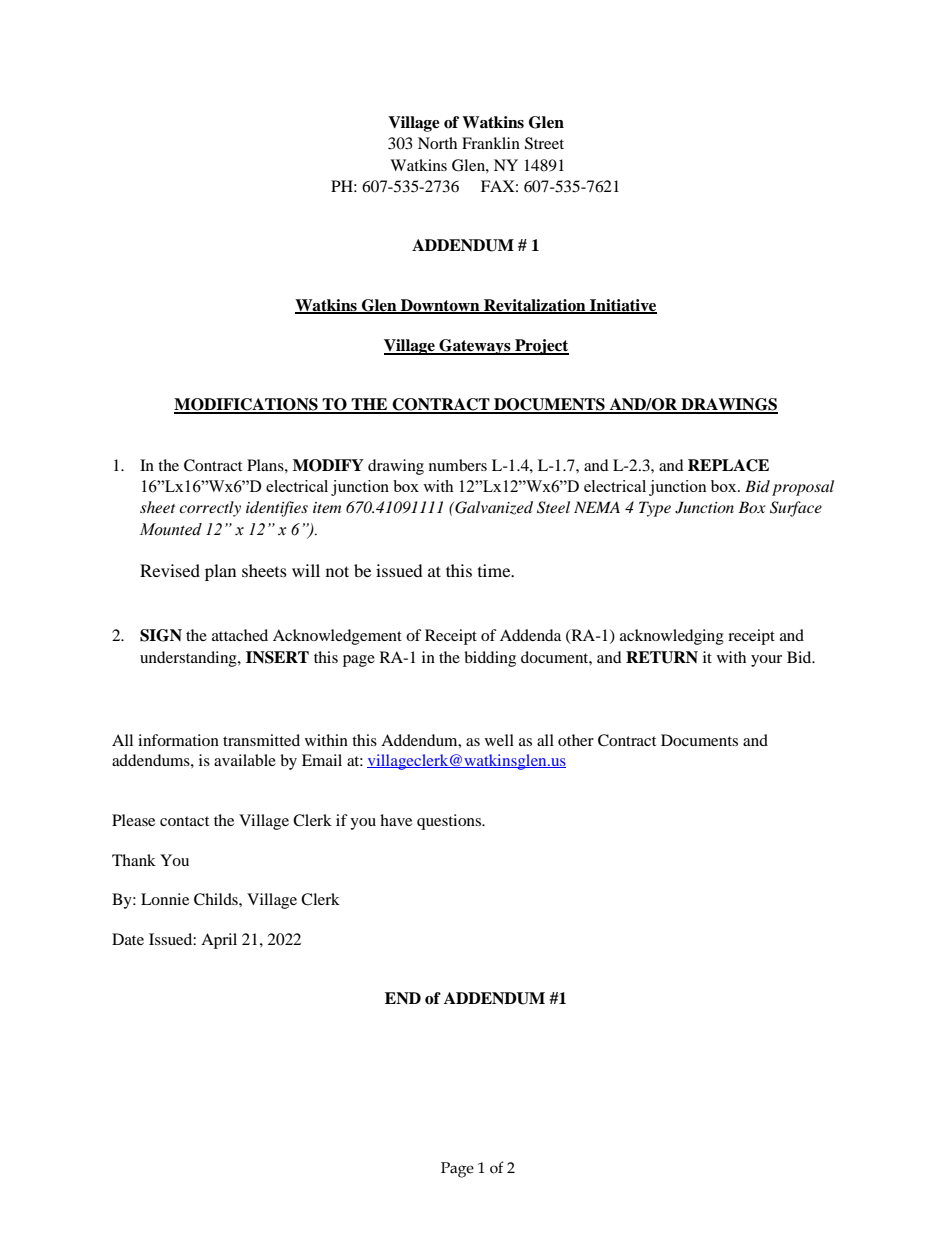  Describe the element at coordinates (450, 822) in the screenshot. I see `questions` at that location.
